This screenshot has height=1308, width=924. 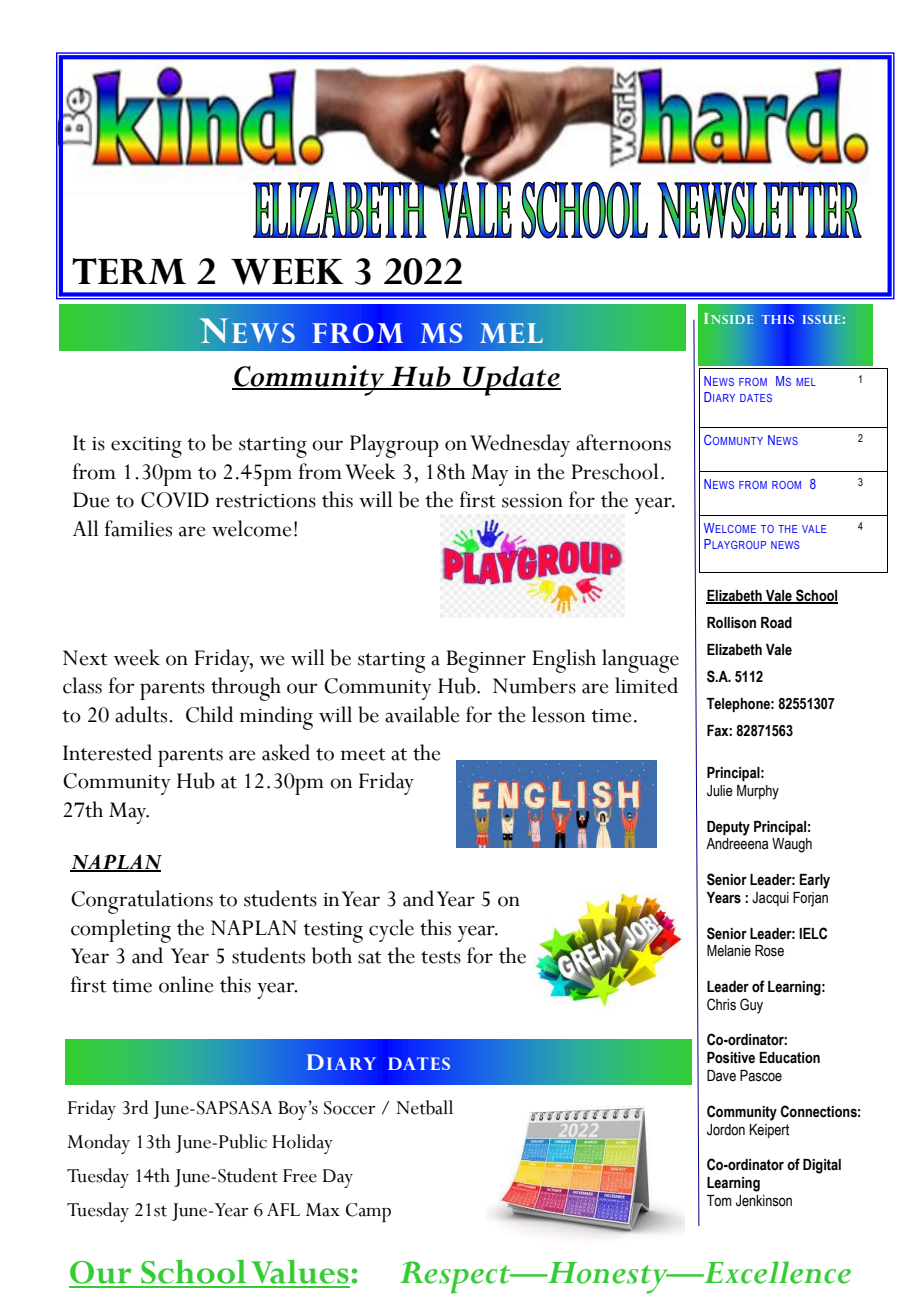 What do you see at coordinates (511, 381) in the screenshot?
I see `Update` at bounding box center [511, 381].
